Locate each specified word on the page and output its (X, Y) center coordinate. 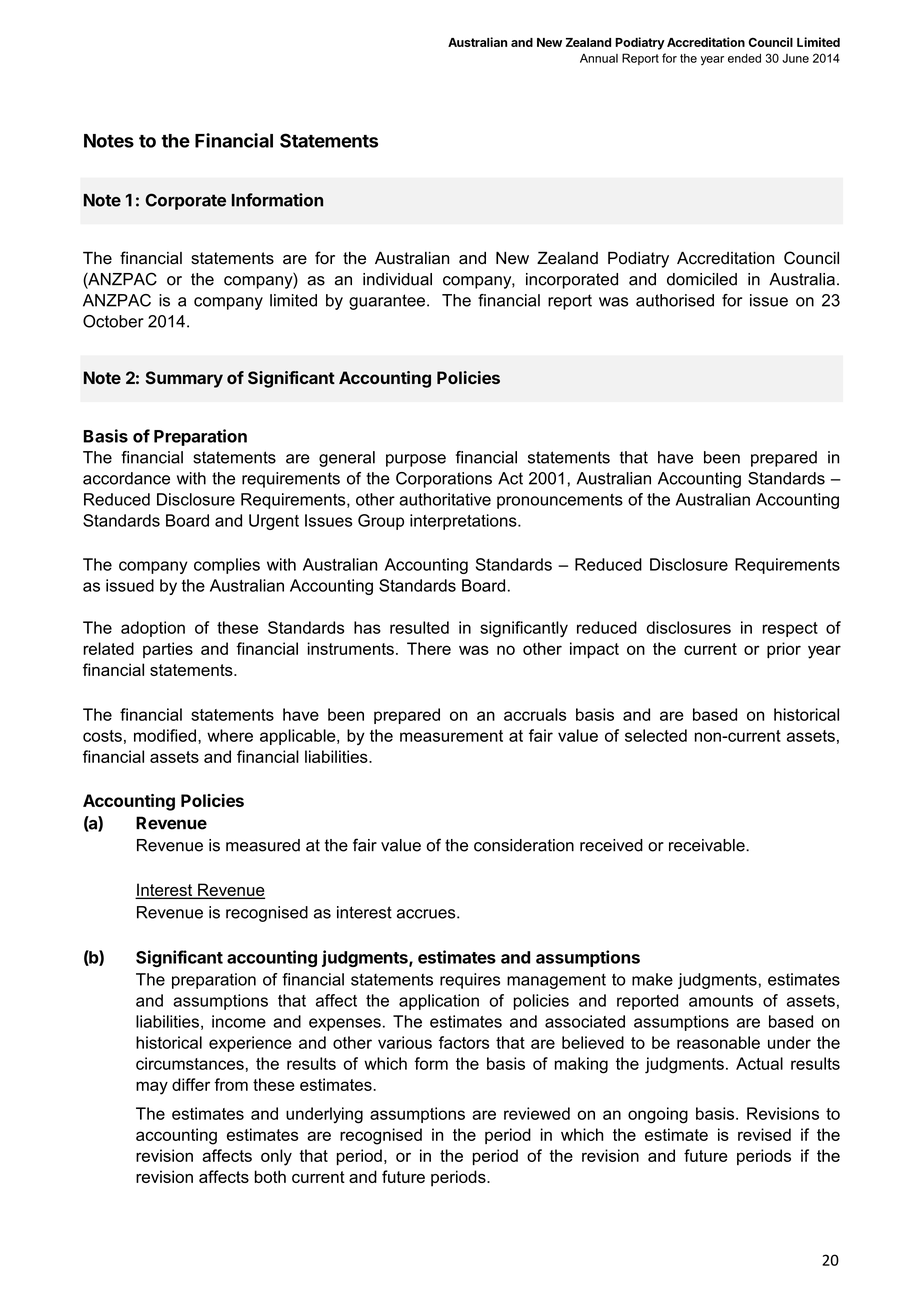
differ (191, 1084)
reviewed (537, 1113)
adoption (153, 629)
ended (744, 58)
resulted (419, 627)
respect (790, 629)
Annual (599, 58)
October (113, 321)
